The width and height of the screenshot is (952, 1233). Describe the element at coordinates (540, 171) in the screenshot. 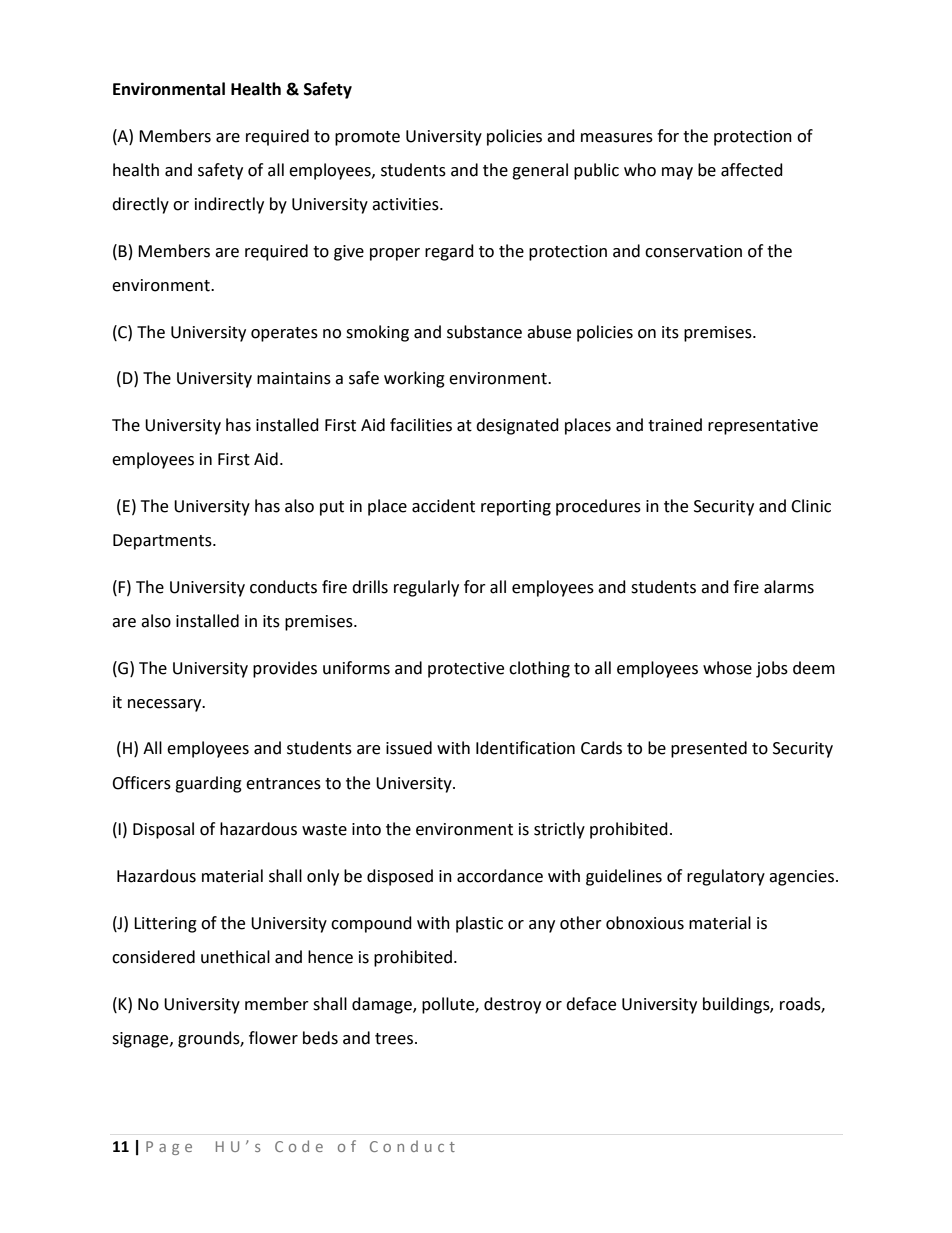

I see `general` at that location.
